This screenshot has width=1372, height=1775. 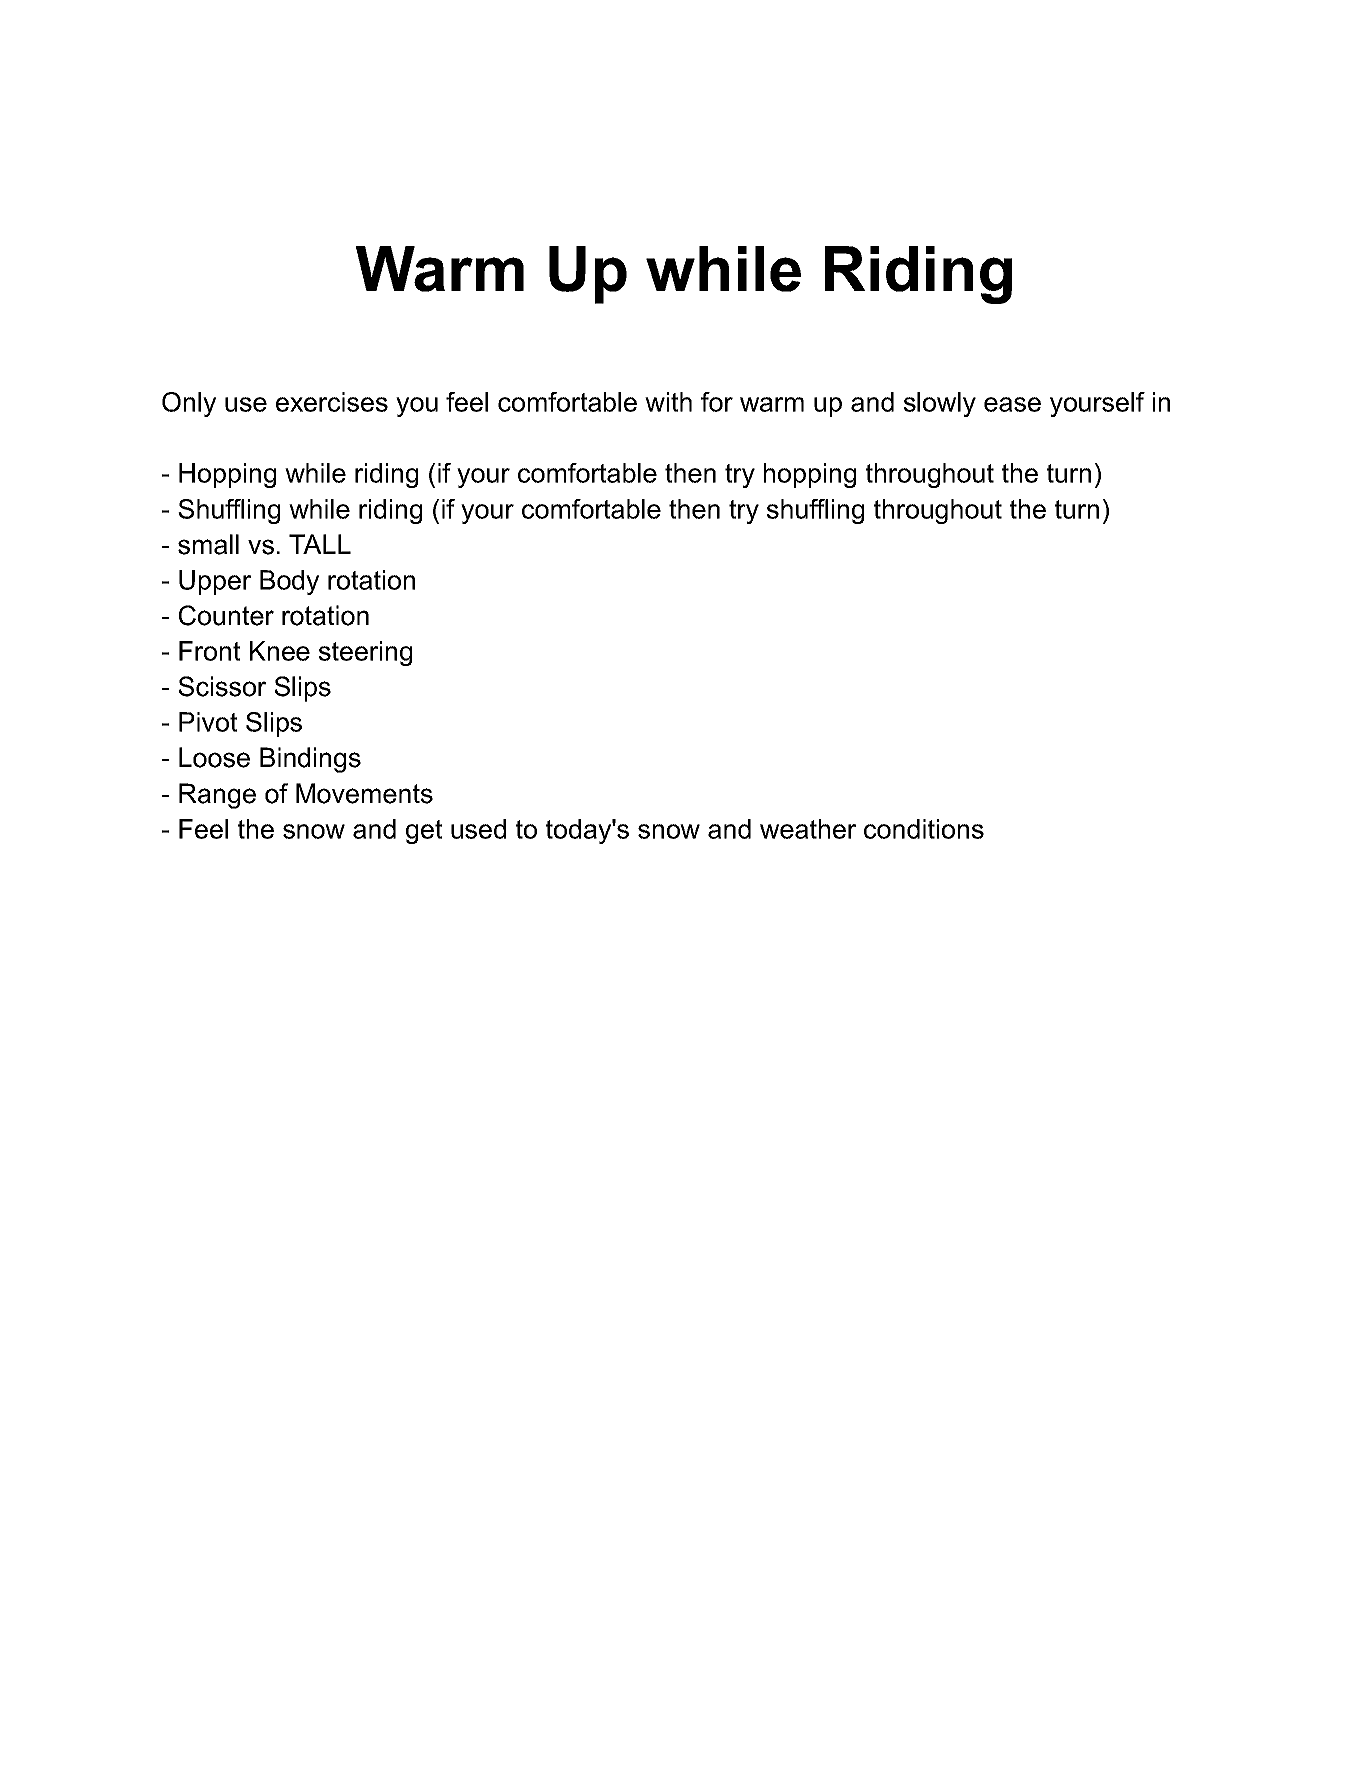 I want to click on exercises, so click(x=332, y=402).
